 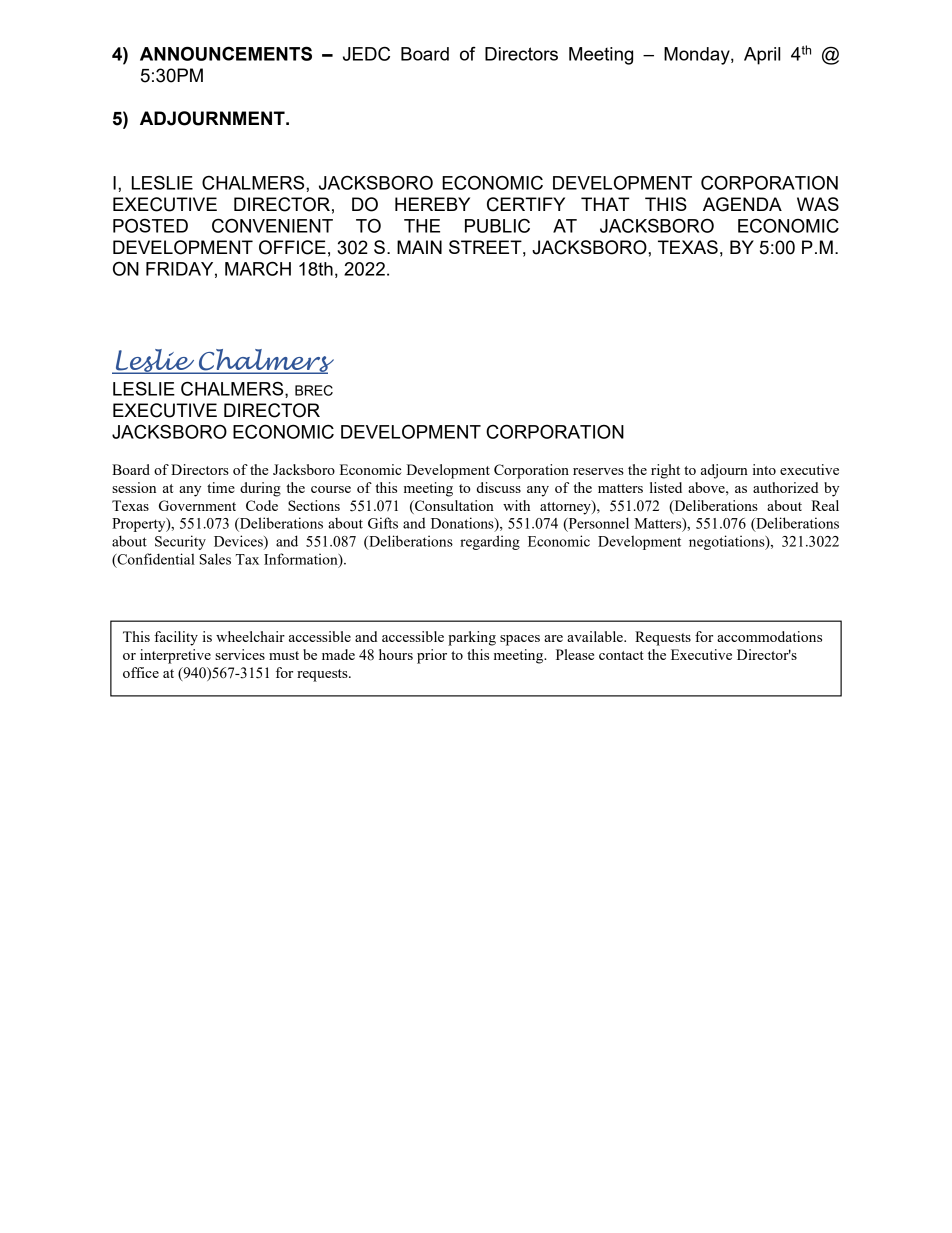 What do you see at coordinates (250, 636) in the page?
I see `wheelchair` at bounding box center [250, 636].
